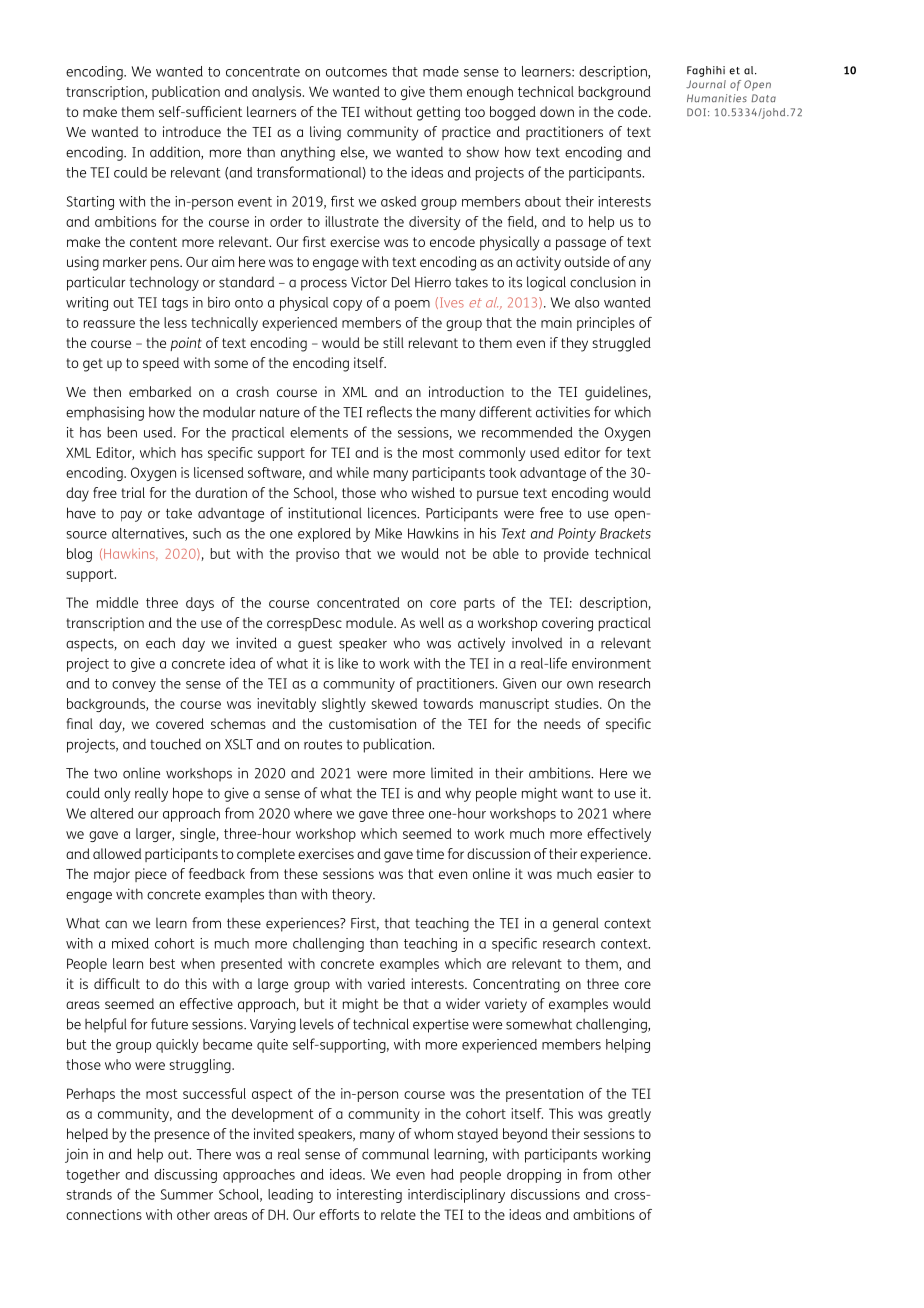  I want to click on wished, so click(433, 492).
